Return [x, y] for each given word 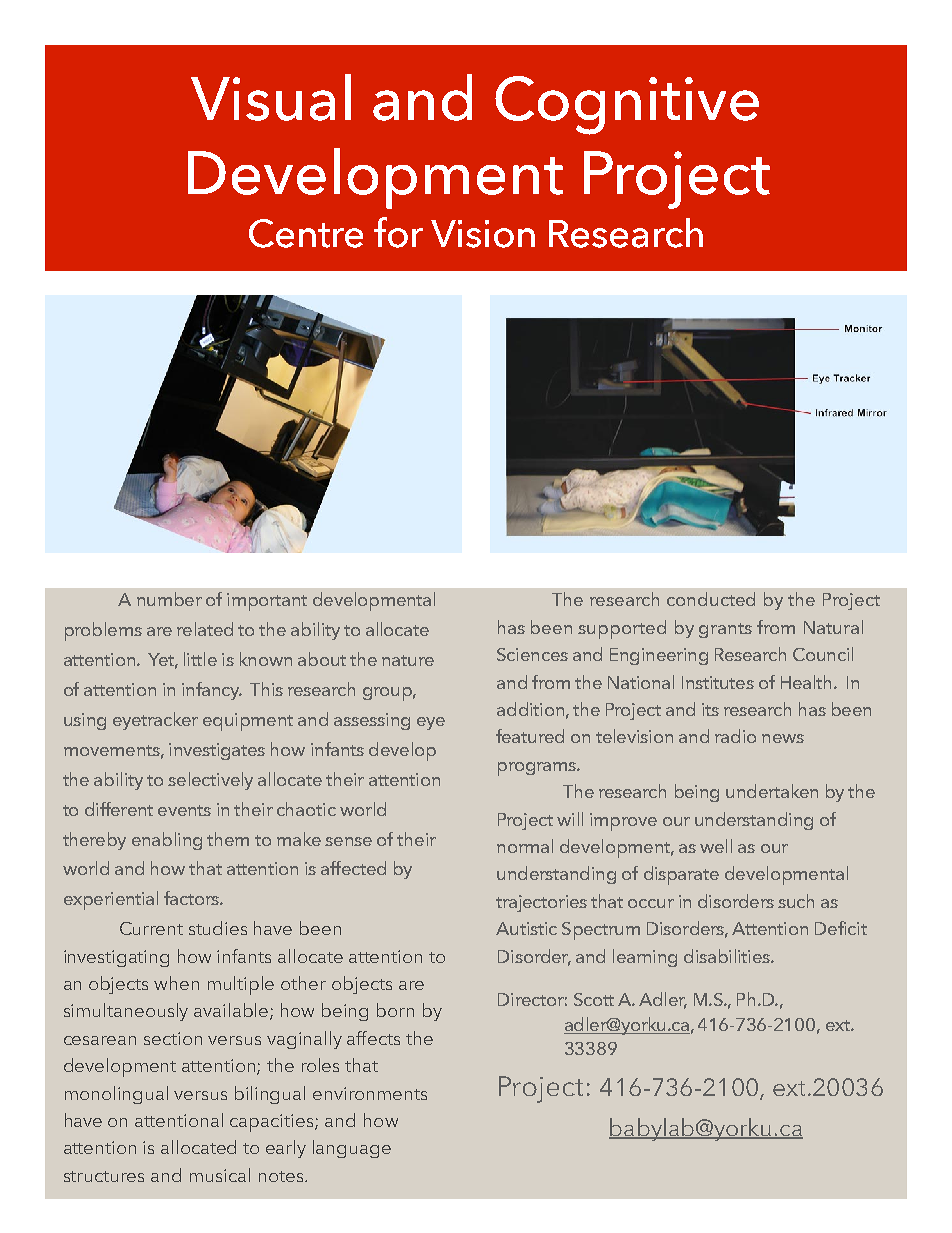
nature [408, 660]
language [352, 1149]
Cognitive [627, 105]
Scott [594, 999]
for [398, 232]
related [205, 629]
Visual [271, 97]
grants [725, 630]
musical [220, 1175]
